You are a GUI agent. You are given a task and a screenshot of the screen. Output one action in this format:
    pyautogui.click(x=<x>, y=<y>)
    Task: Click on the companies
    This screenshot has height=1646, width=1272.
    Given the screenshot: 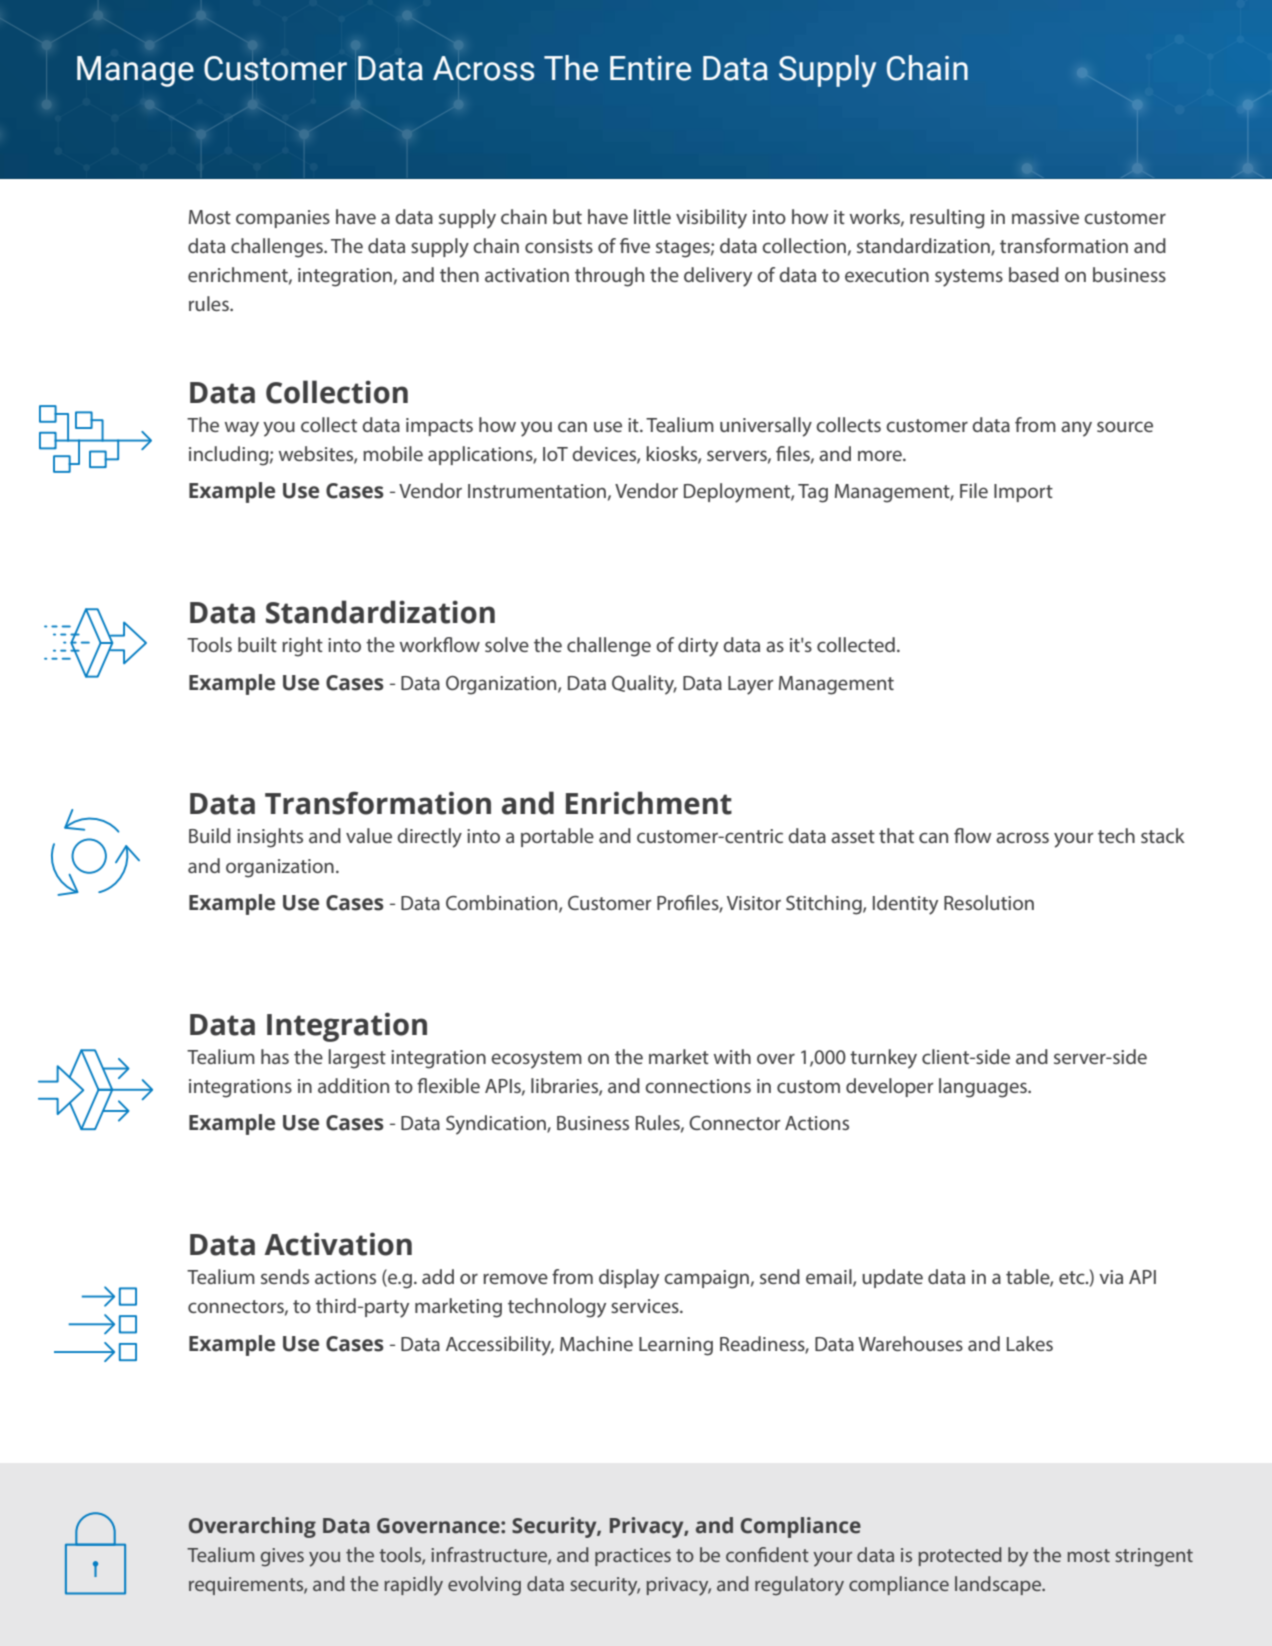 What is the action you would take?
    pyautogui.click(x=283, y=219)
